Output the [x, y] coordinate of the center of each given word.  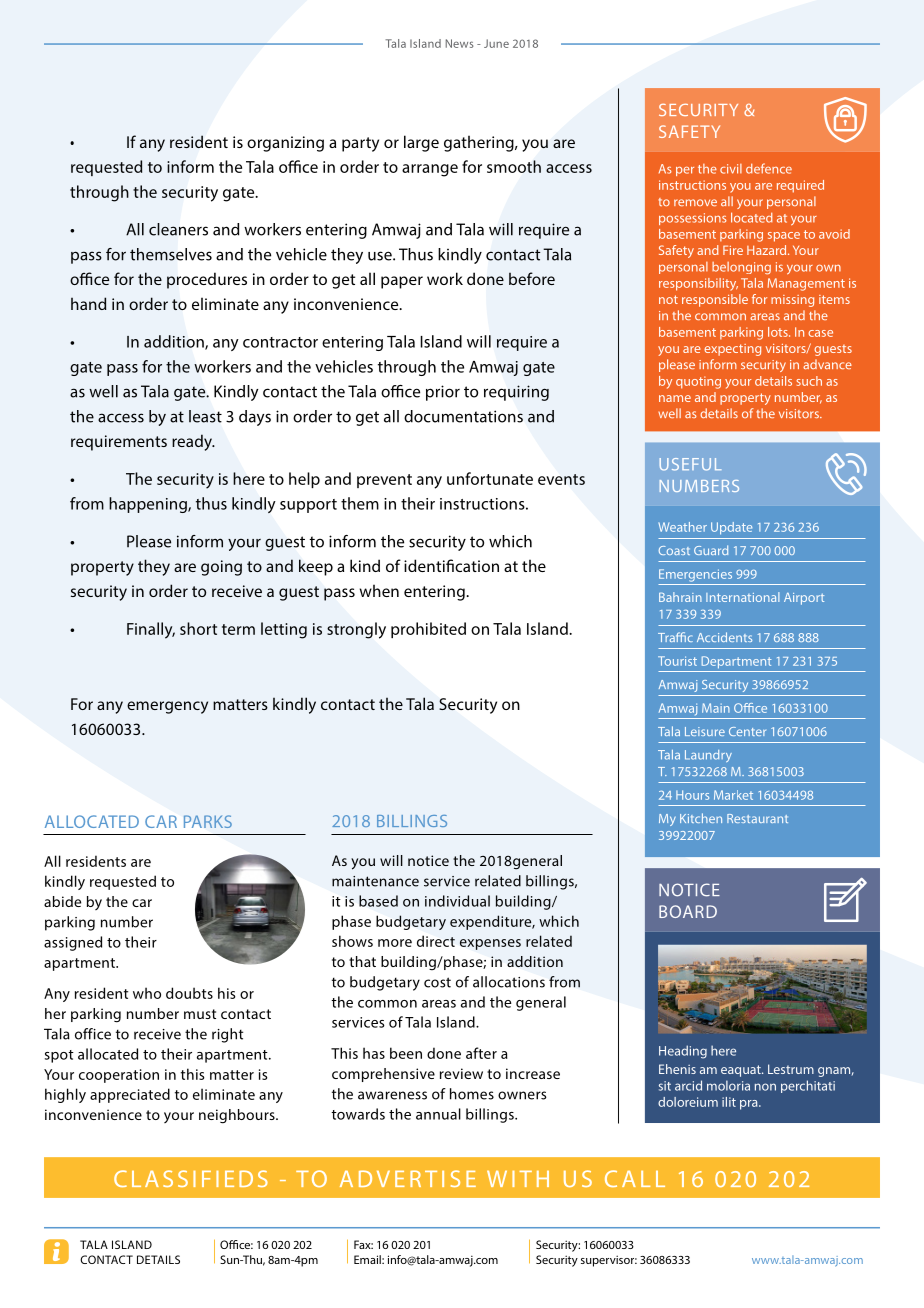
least [205, 416]
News [460, 43]
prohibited [428, 630]
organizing [285, 144]
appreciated [130, 1095]
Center [747, 731]
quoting [698, 382]
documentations [463, 416]
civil [731, 169]
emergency [167, 707]
